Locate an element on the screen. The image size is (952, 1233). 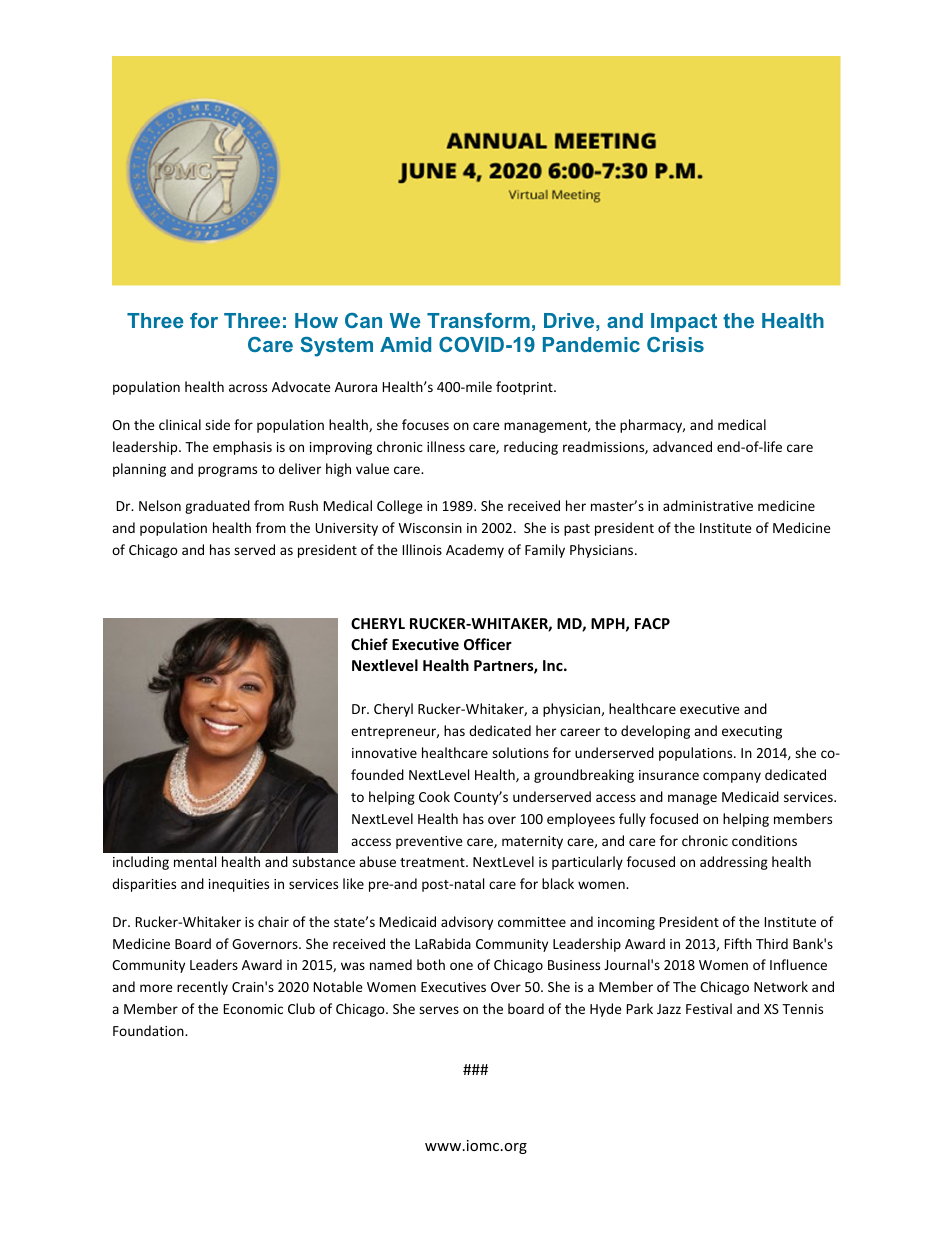
Economic is located at coordinates (253, 1009).
